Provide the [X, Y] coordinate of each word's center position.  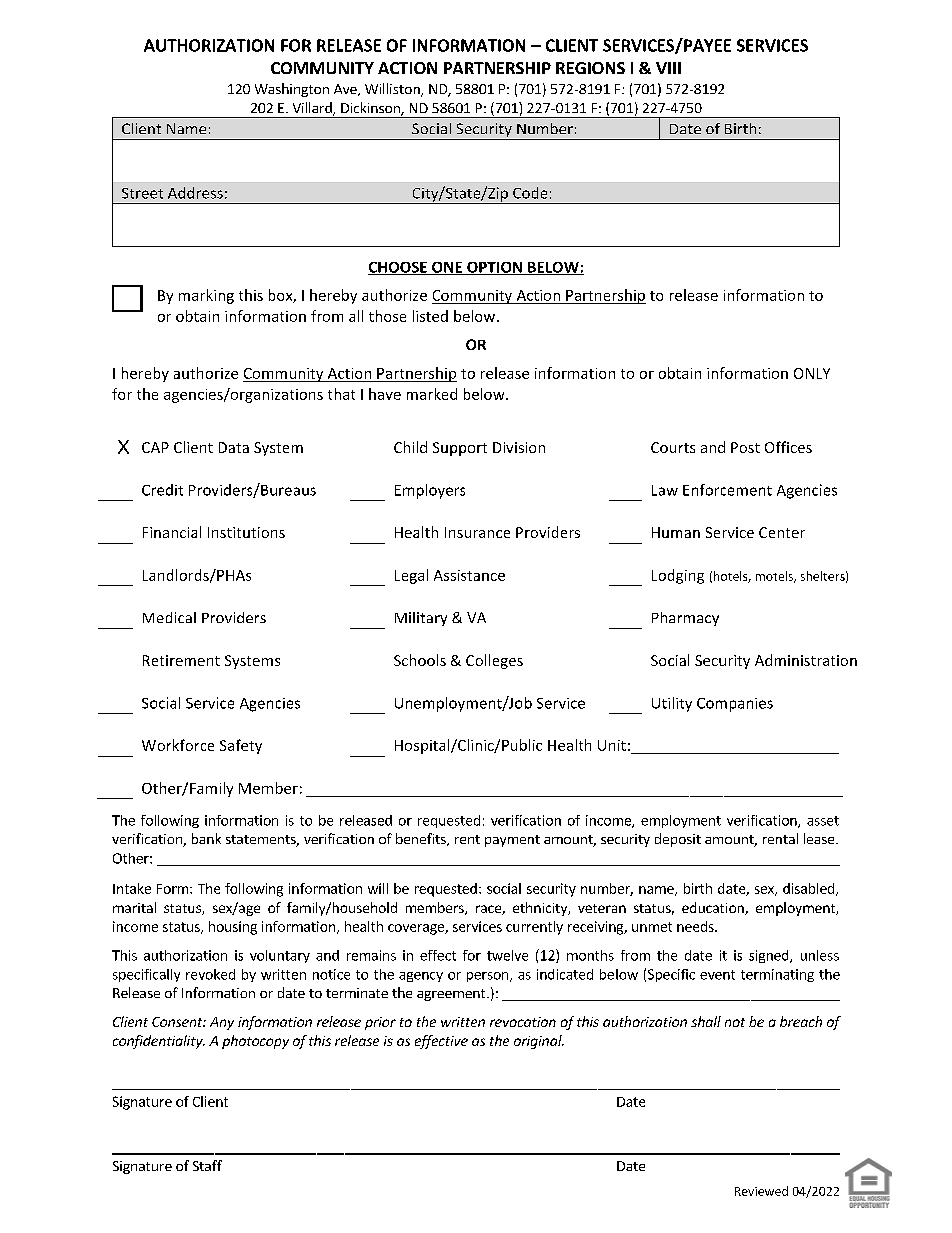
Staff [207, 1165]
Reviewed [761, 1191]
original [539, 1042]
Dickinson [371, 109]
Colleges [494, 661]
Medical [169, 617]
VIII [668, 68]
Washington [292, 90]
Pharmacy [685, 619]
